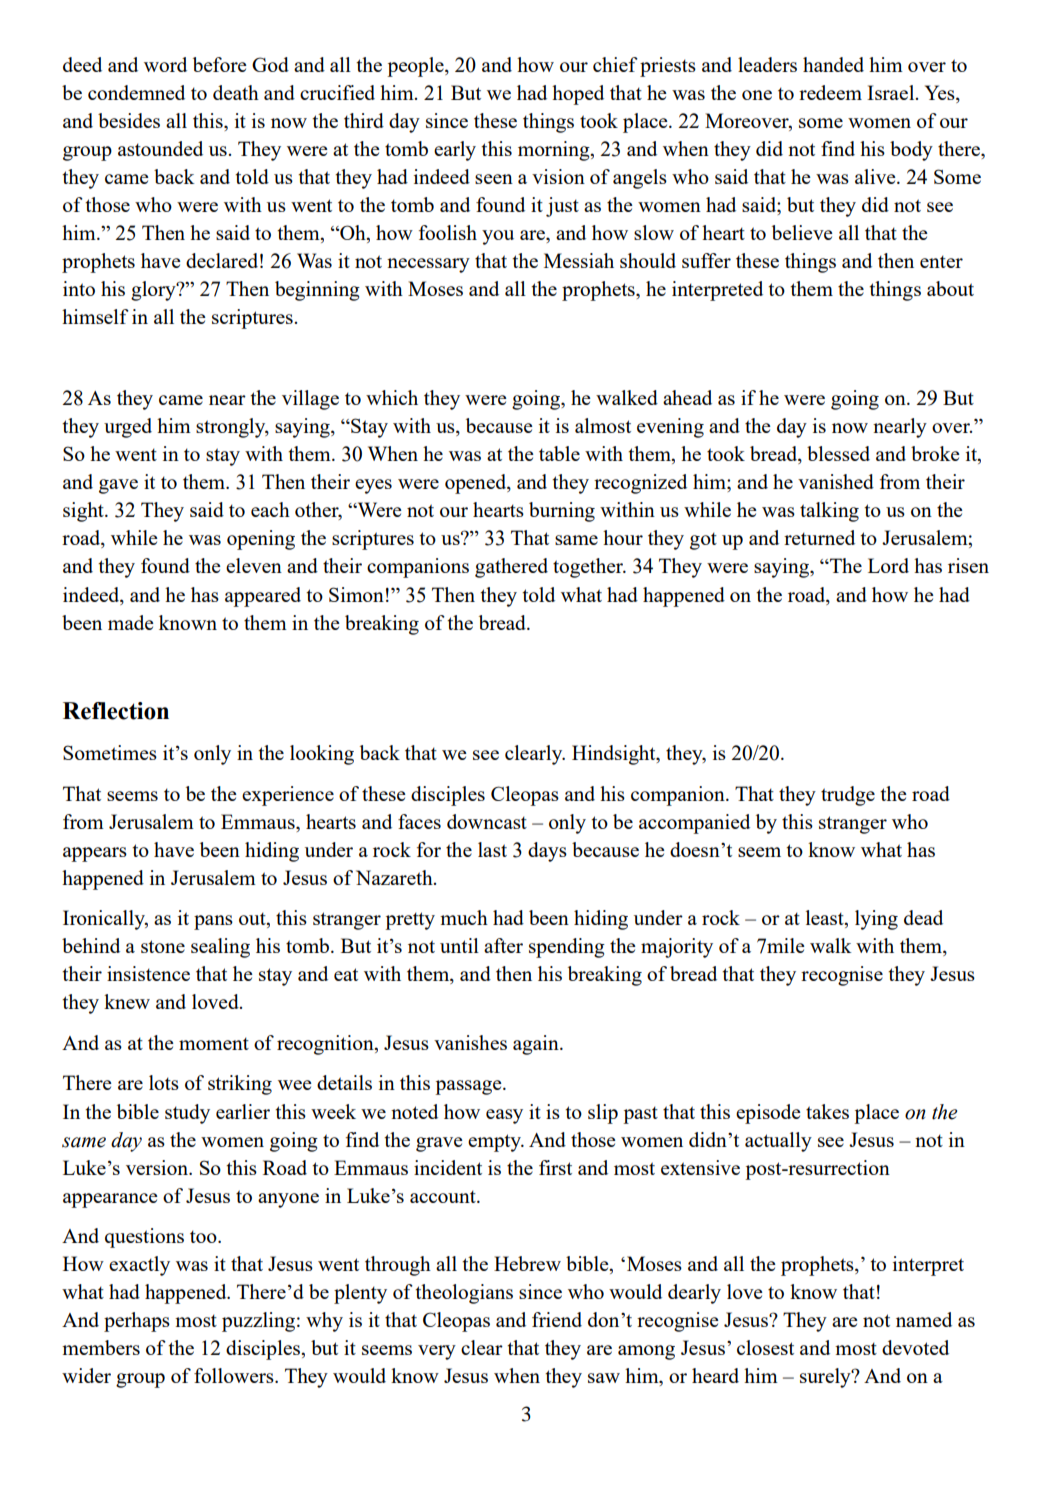 The height and width of the screenshot is (1489, 1053). What do you see at coordinates (136, 92) in the screenshot?
I see `condemned` at bounding box center [136, 92].
